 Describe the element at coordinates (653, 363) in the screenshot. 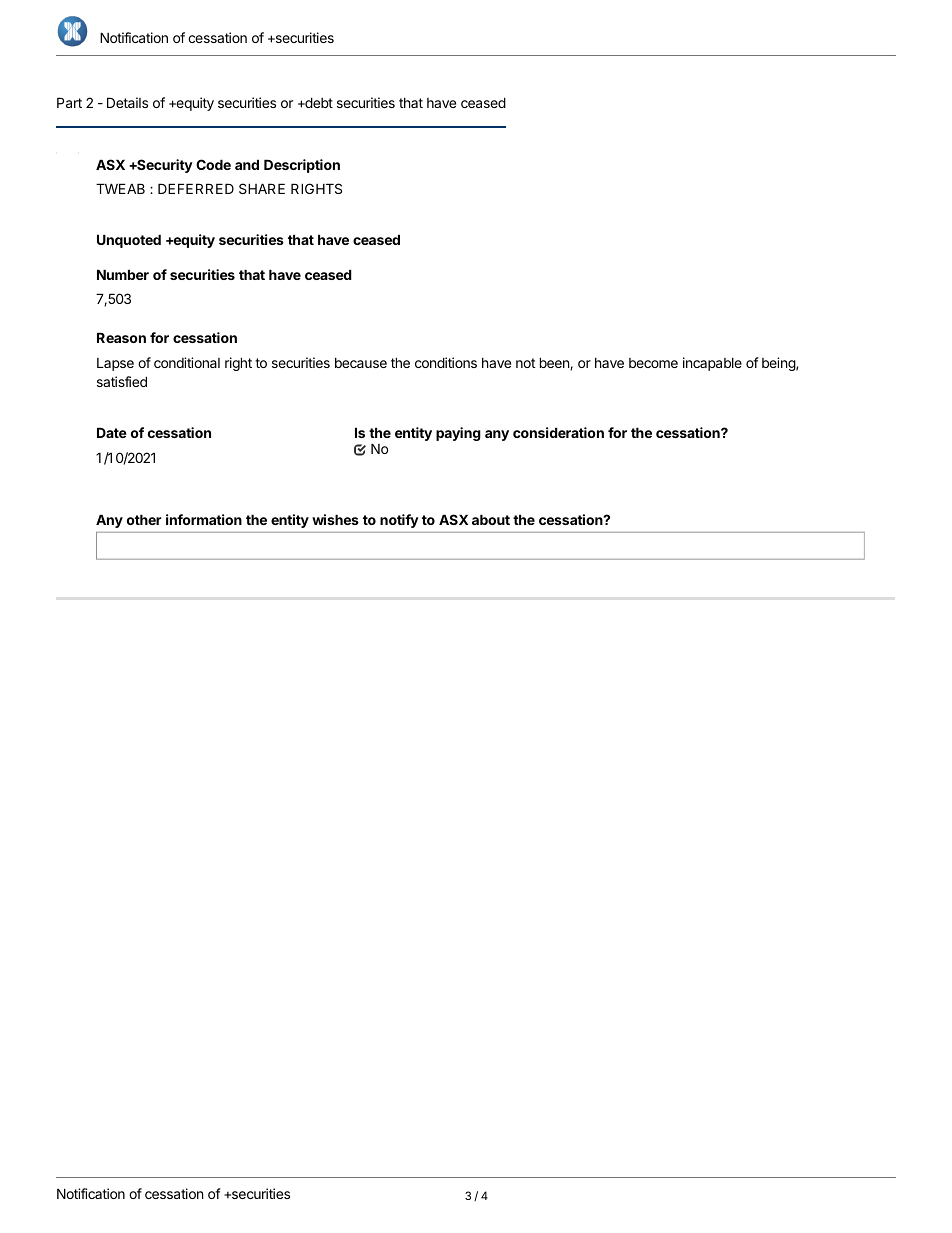

I see `become` at that location.
